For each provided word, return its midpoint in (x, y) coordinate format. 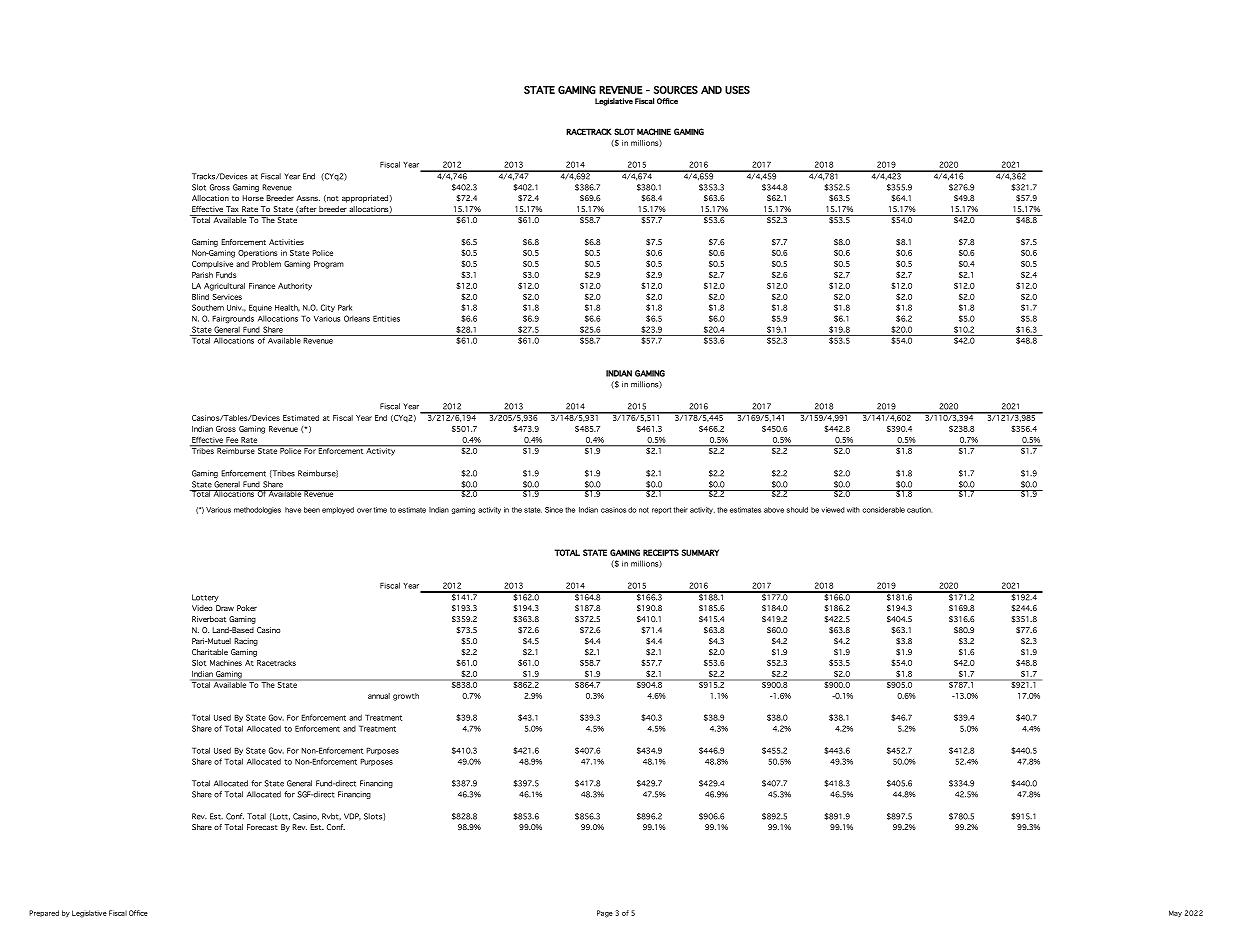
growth (406, 697)
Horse (253, 198)
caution (919, 510)
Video (202, 608)
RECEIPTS (661, 552)
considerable (883, 510)
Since (554, 510)
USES (737, 90)
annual (379, 696)
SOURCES (676, 90)
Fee (232, 440)
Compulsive (212, 264)
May (1175, 913)
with (853, 510)
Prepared (44, 913)
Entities (386, 318)
